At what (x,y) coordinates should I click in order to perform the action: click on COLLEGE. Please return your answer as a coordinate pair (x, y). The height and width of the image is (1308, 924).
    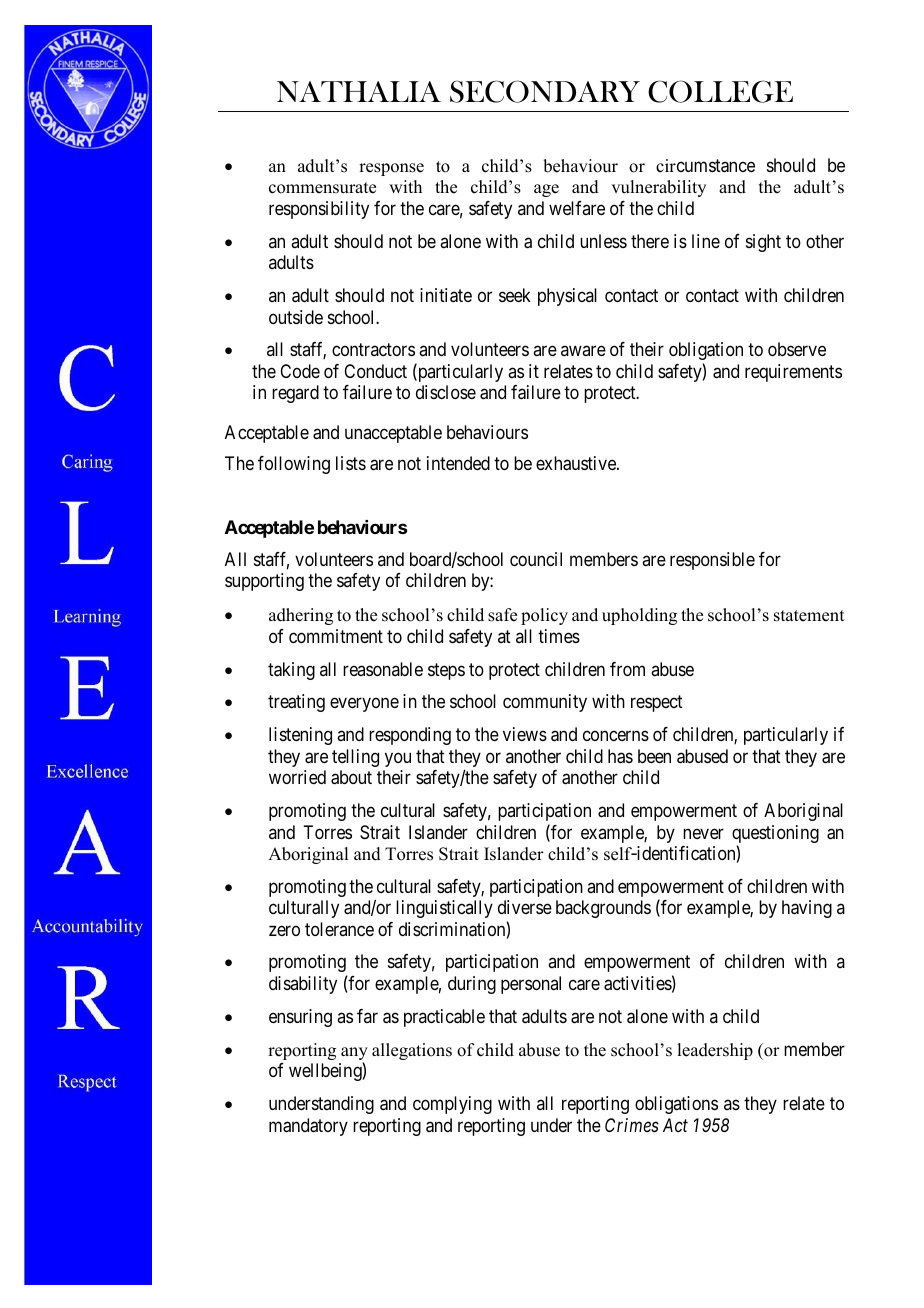
    Looking at the image, I should click on (720, 91).
